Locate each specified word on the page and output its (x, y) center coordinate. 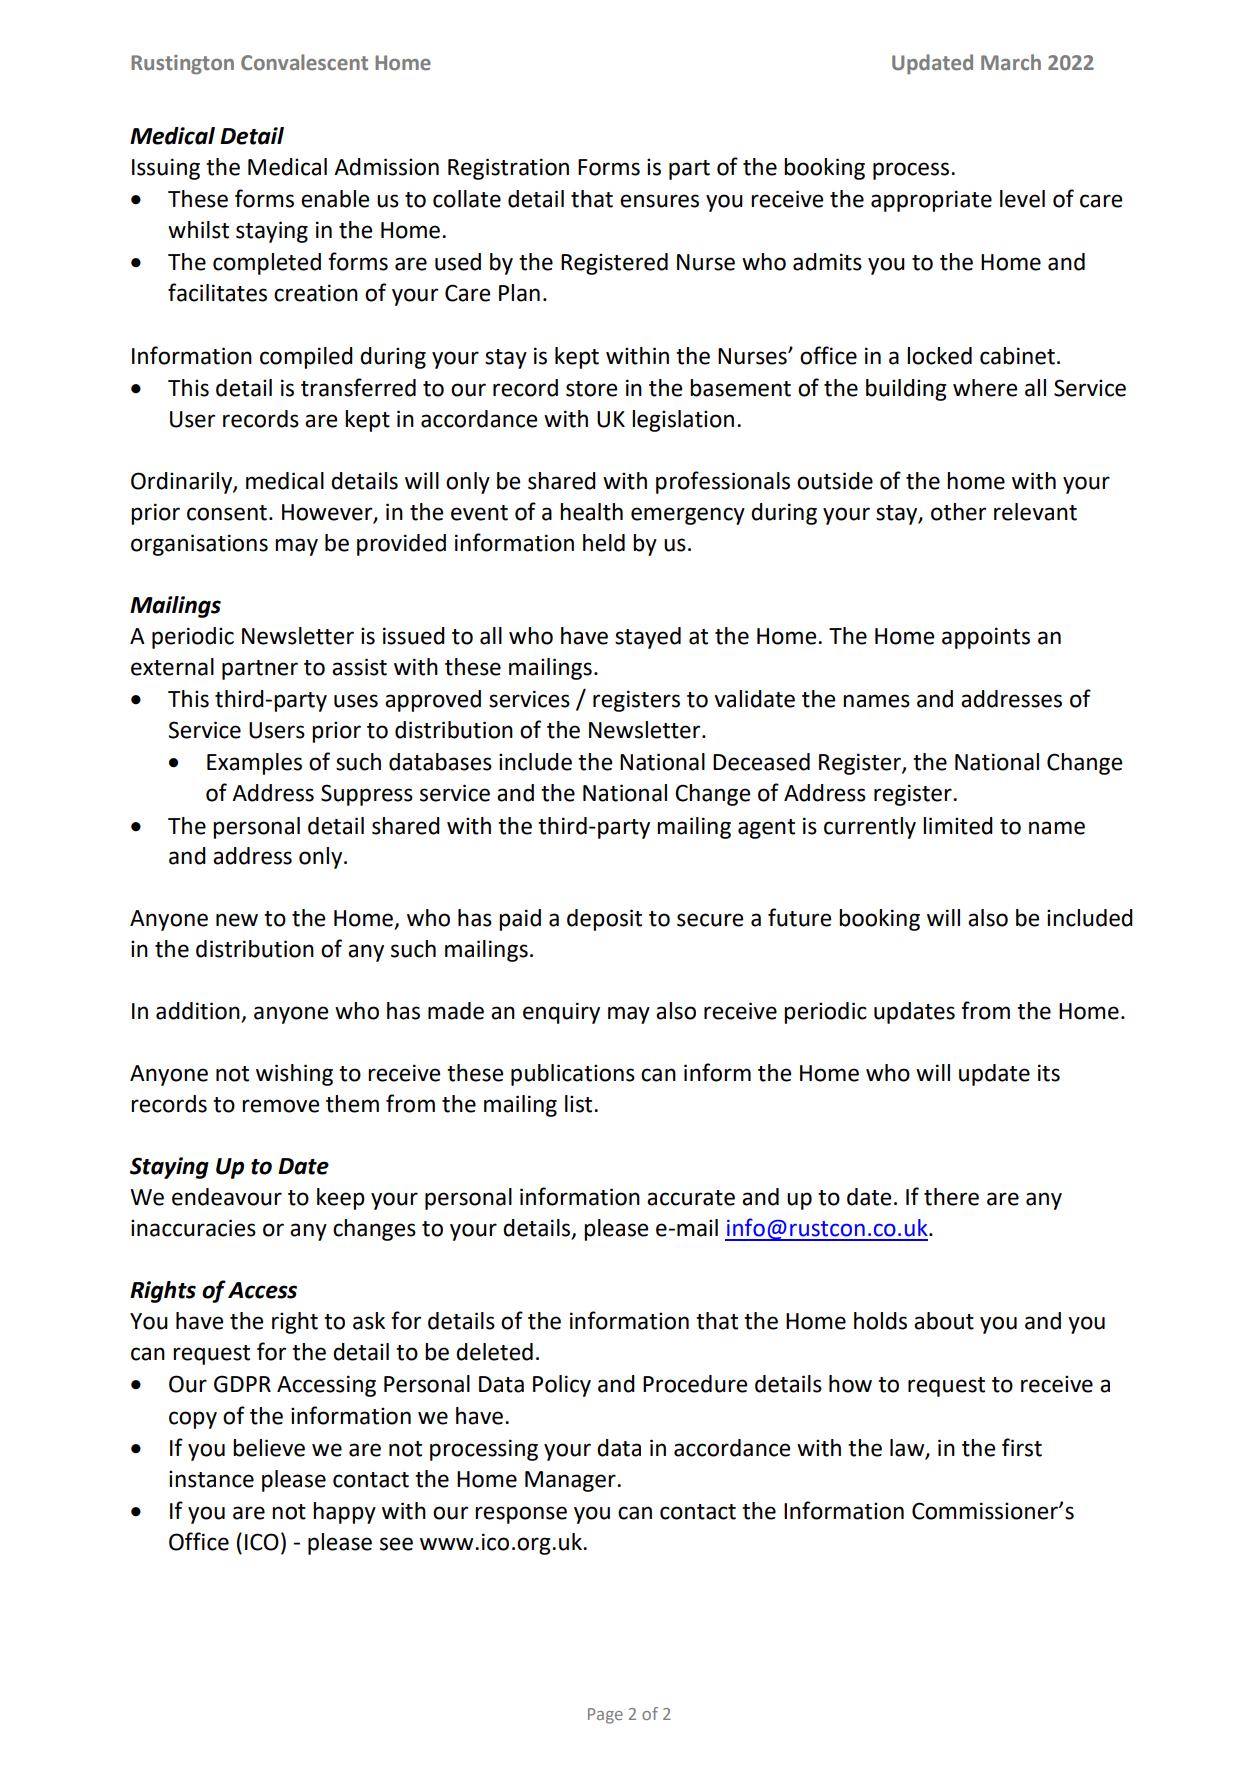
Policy (562, 1386)
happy (344, 1513)
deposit (604, 920)
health (591, 512)
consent (227, 513)
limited (958, 826)
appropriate (931, 201)
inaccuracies (193, 1228)
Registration (508, 169)
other (958, 512)
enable (335, 199)
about (944, 1321)
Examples (254, 764)
